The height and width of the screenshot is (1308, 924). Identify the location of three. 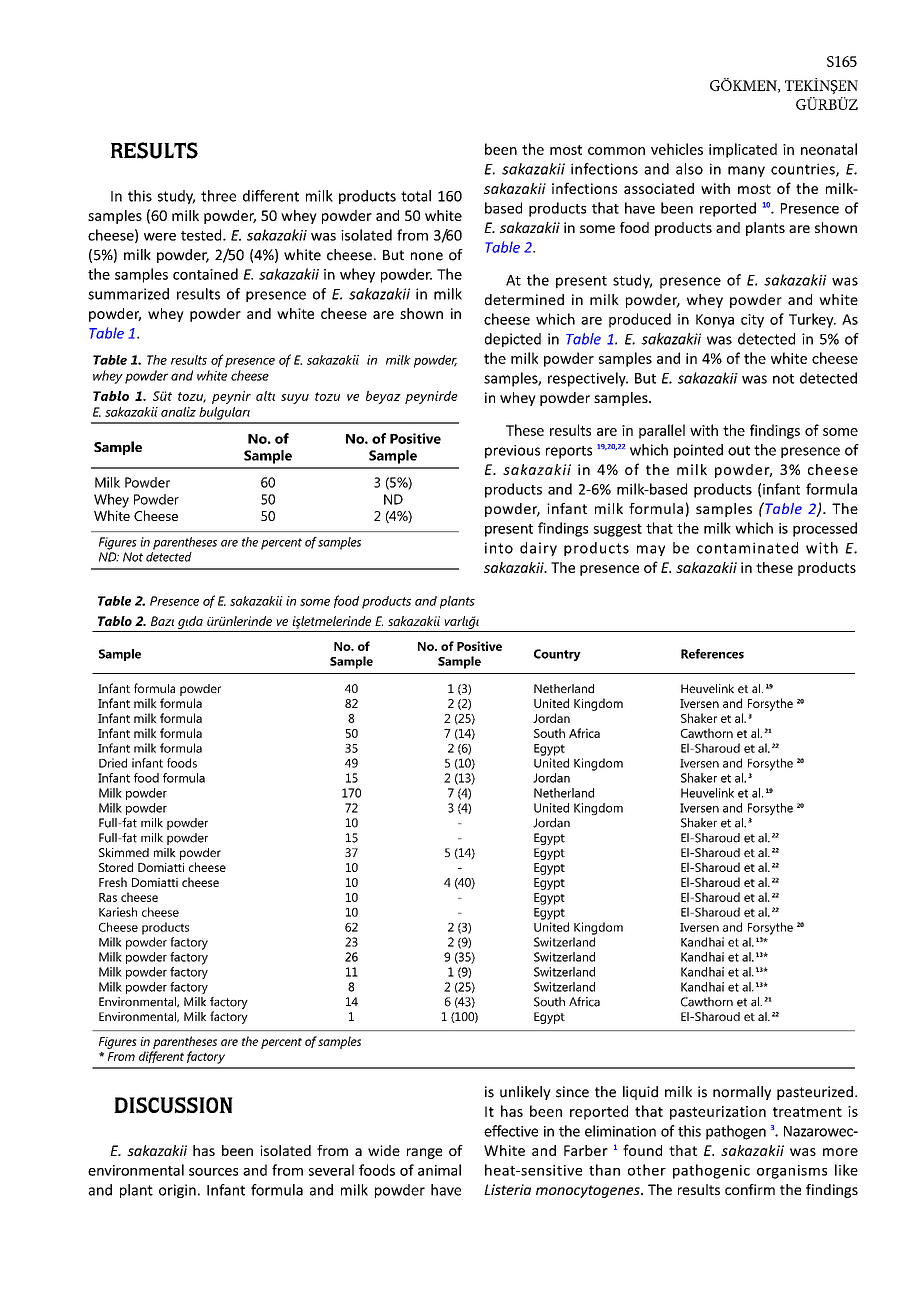
(218, 196).
